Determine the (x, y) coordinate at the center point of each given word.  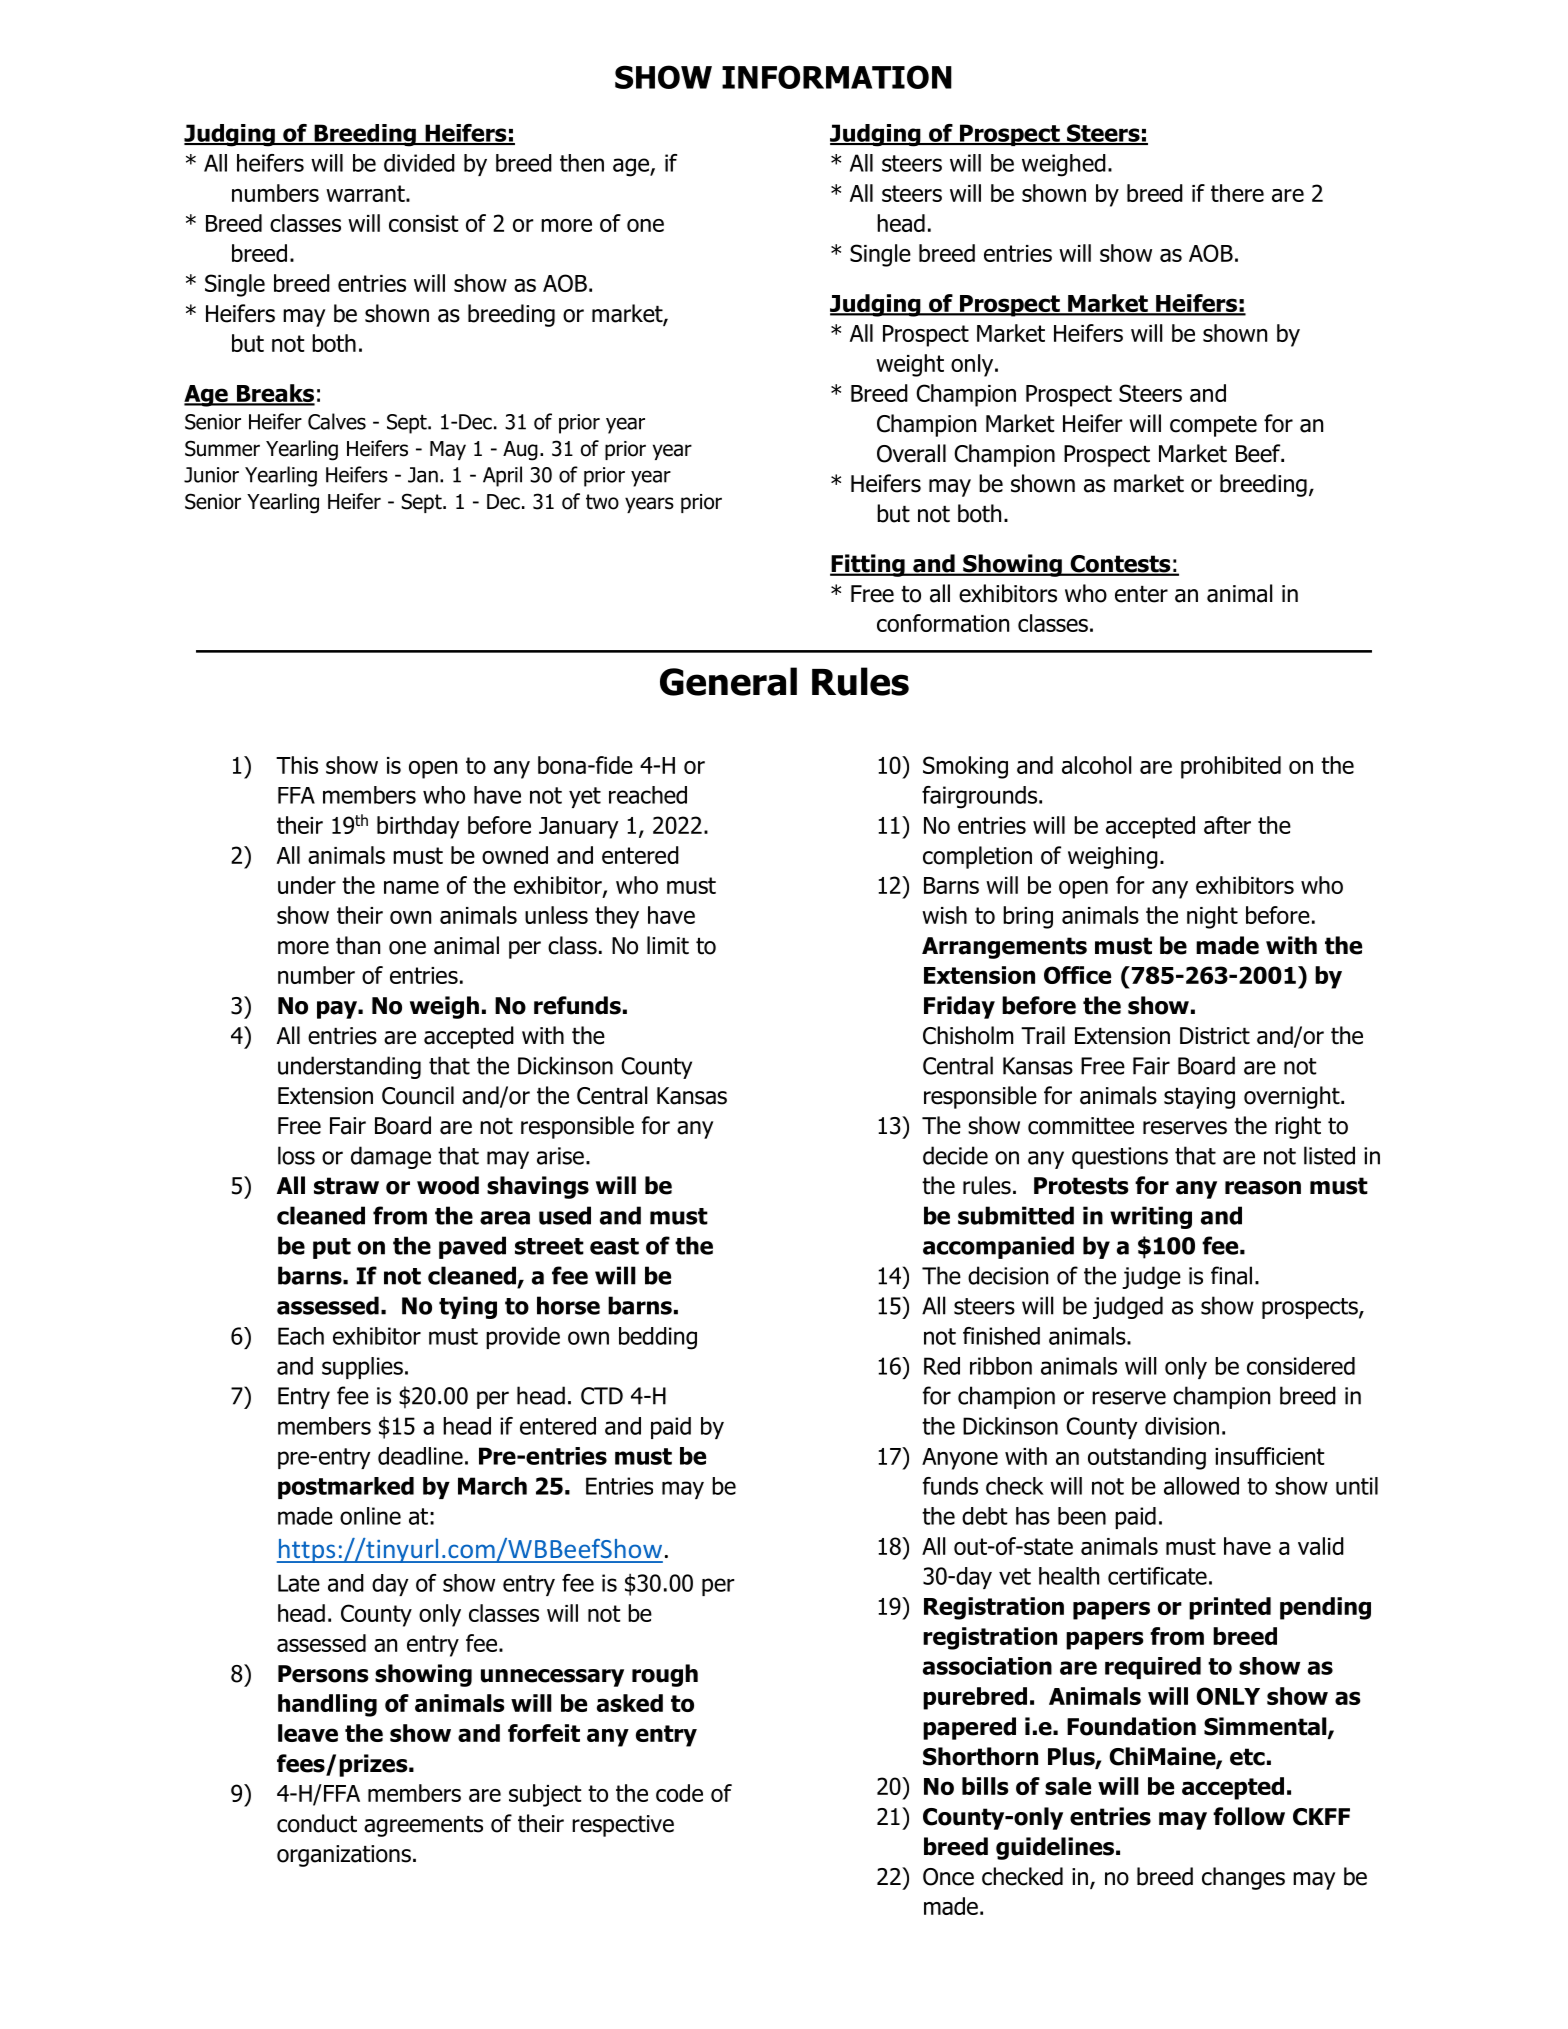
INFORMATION (837, 77)
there (1237, 193)
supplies (362, 1368)
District (1215, 1036)
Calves (337, 421)
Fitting (868, 565)
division (1182, 1426)
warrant (366, 193)
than (358, 945)
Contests (1120, 565)
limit (668, 945)
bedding (658, 1338)
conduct (317, 1823)
